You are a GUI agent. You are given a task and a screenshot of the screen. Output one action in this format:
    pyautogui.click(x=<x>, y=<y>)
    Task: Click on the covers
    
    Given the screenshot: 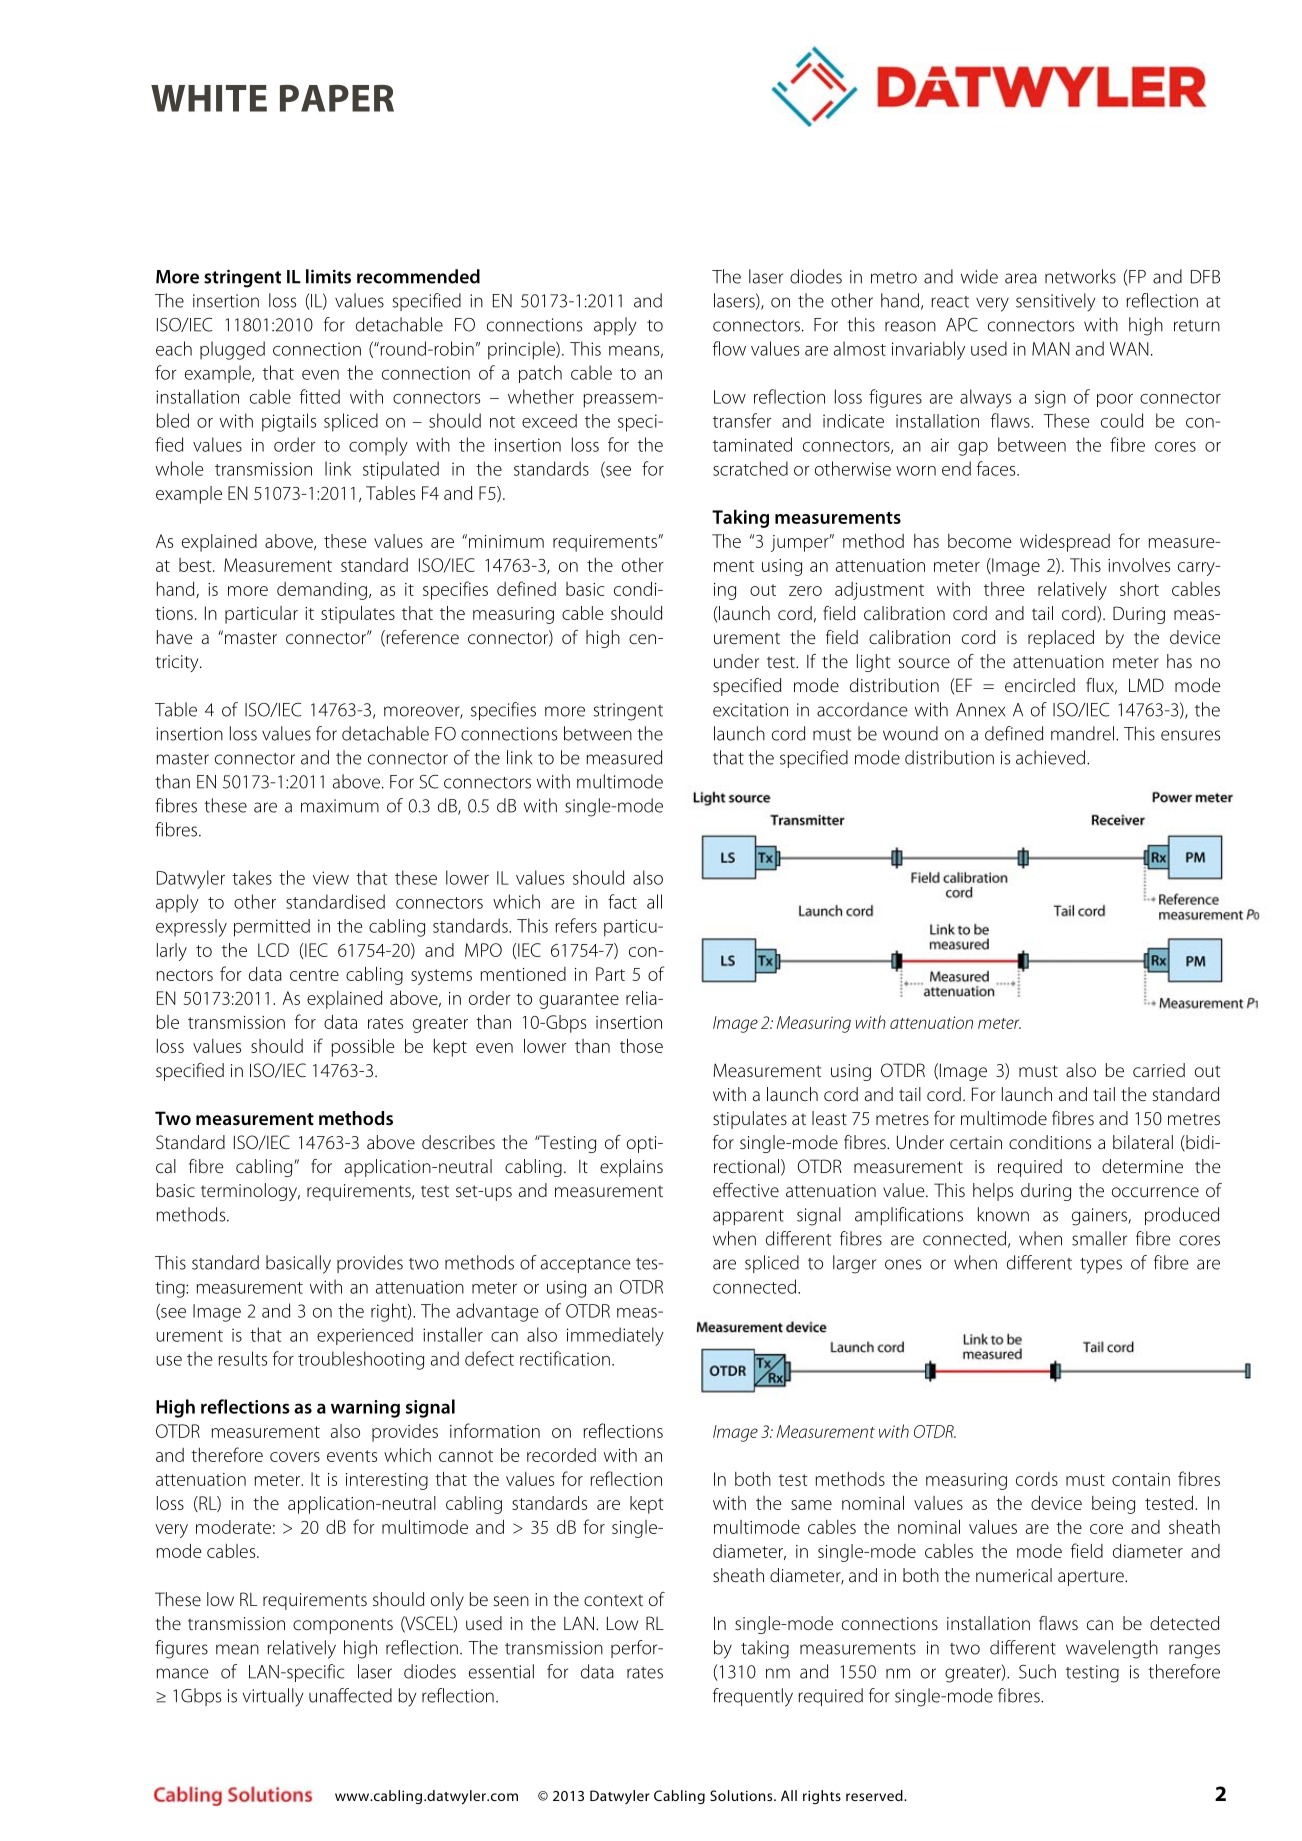 What is the action you would take?
    pyautogui.click(x=295, y=1457)
